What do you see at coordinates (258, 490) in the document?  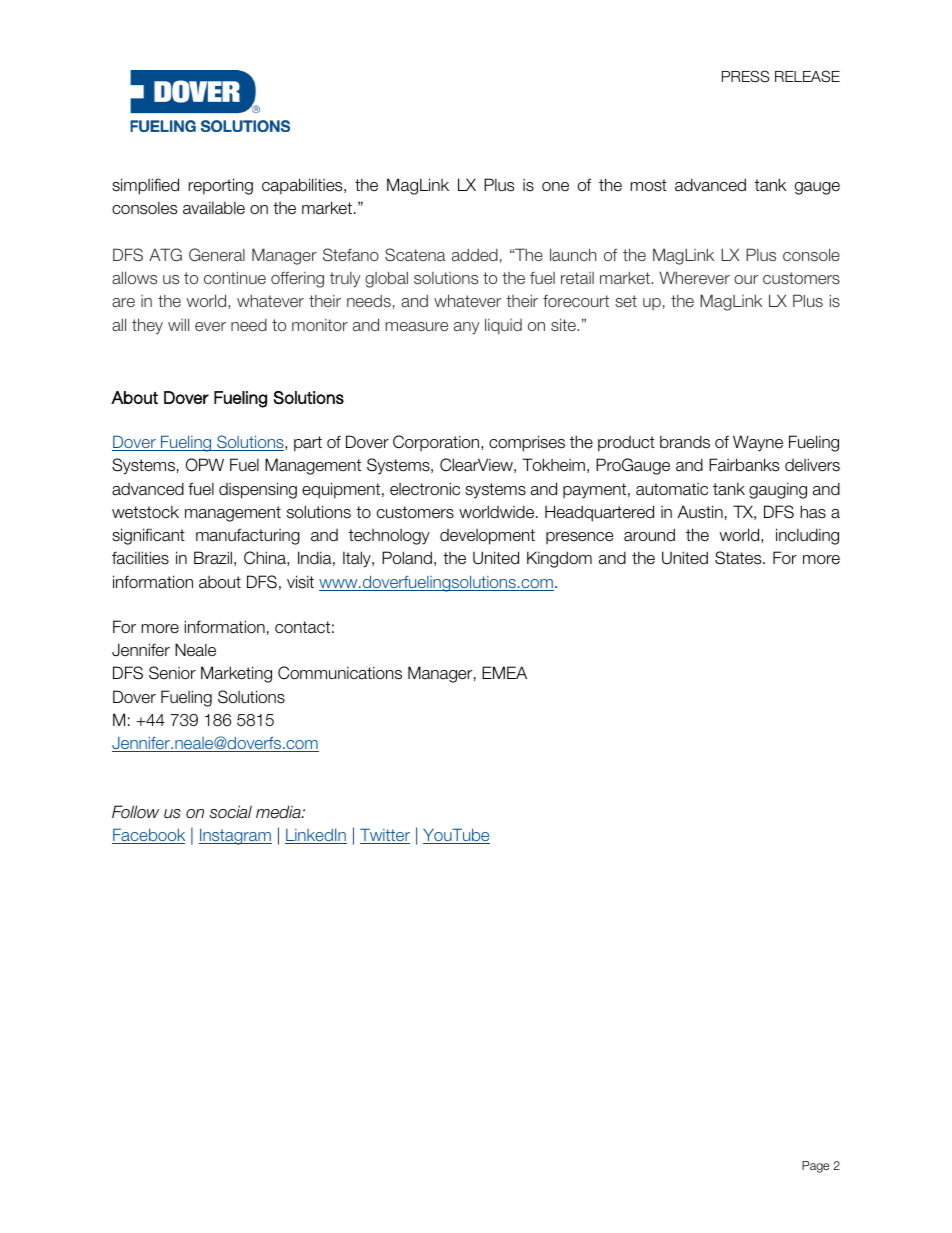 I see `dispensing` at bounding box center [258, 490].
